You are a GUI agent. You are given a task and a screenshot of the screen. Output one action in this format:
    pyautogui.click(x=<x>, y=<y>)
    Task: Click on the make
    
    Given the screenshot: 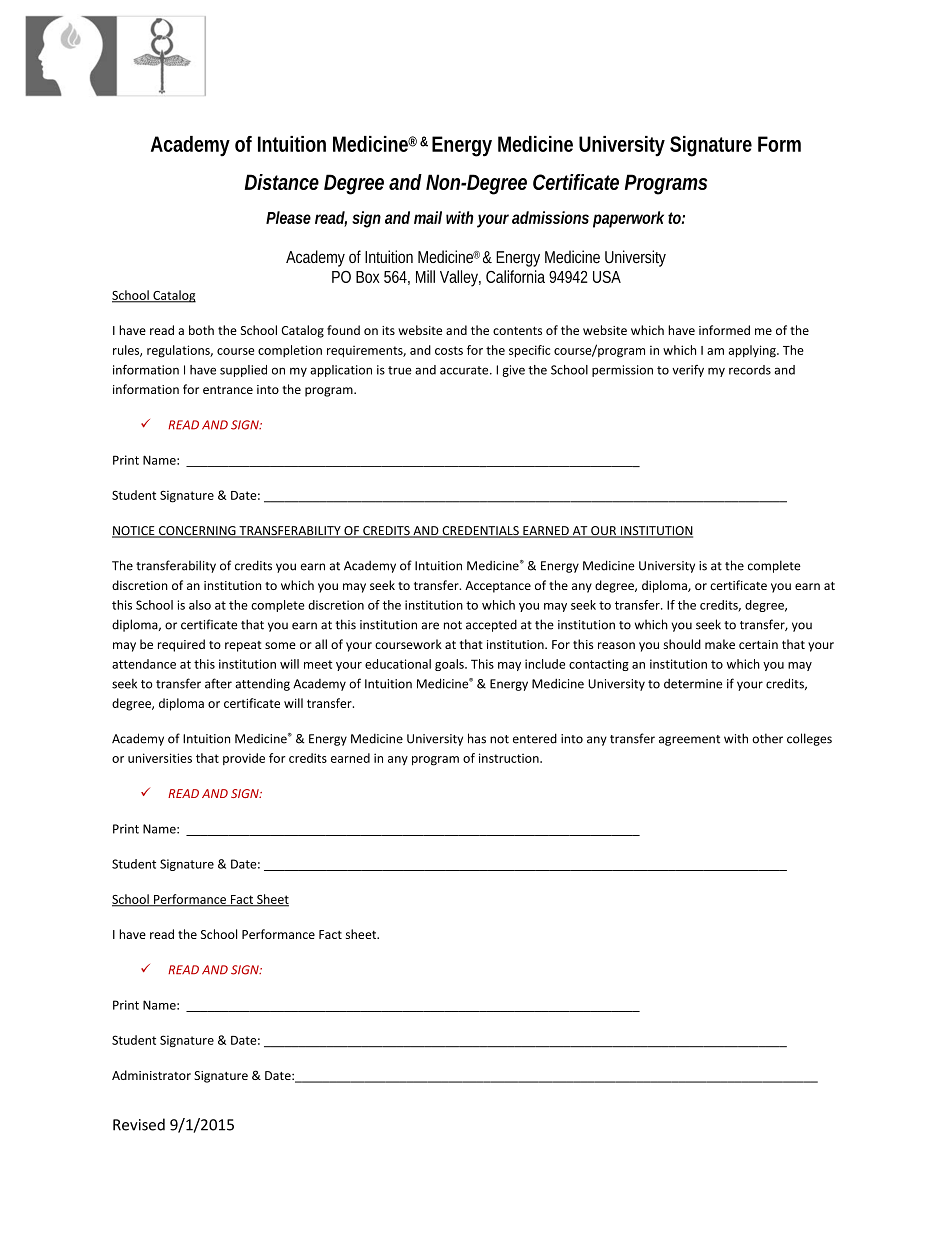 What is the action you would take?
    pyautogui.click(x=720, y=644)
